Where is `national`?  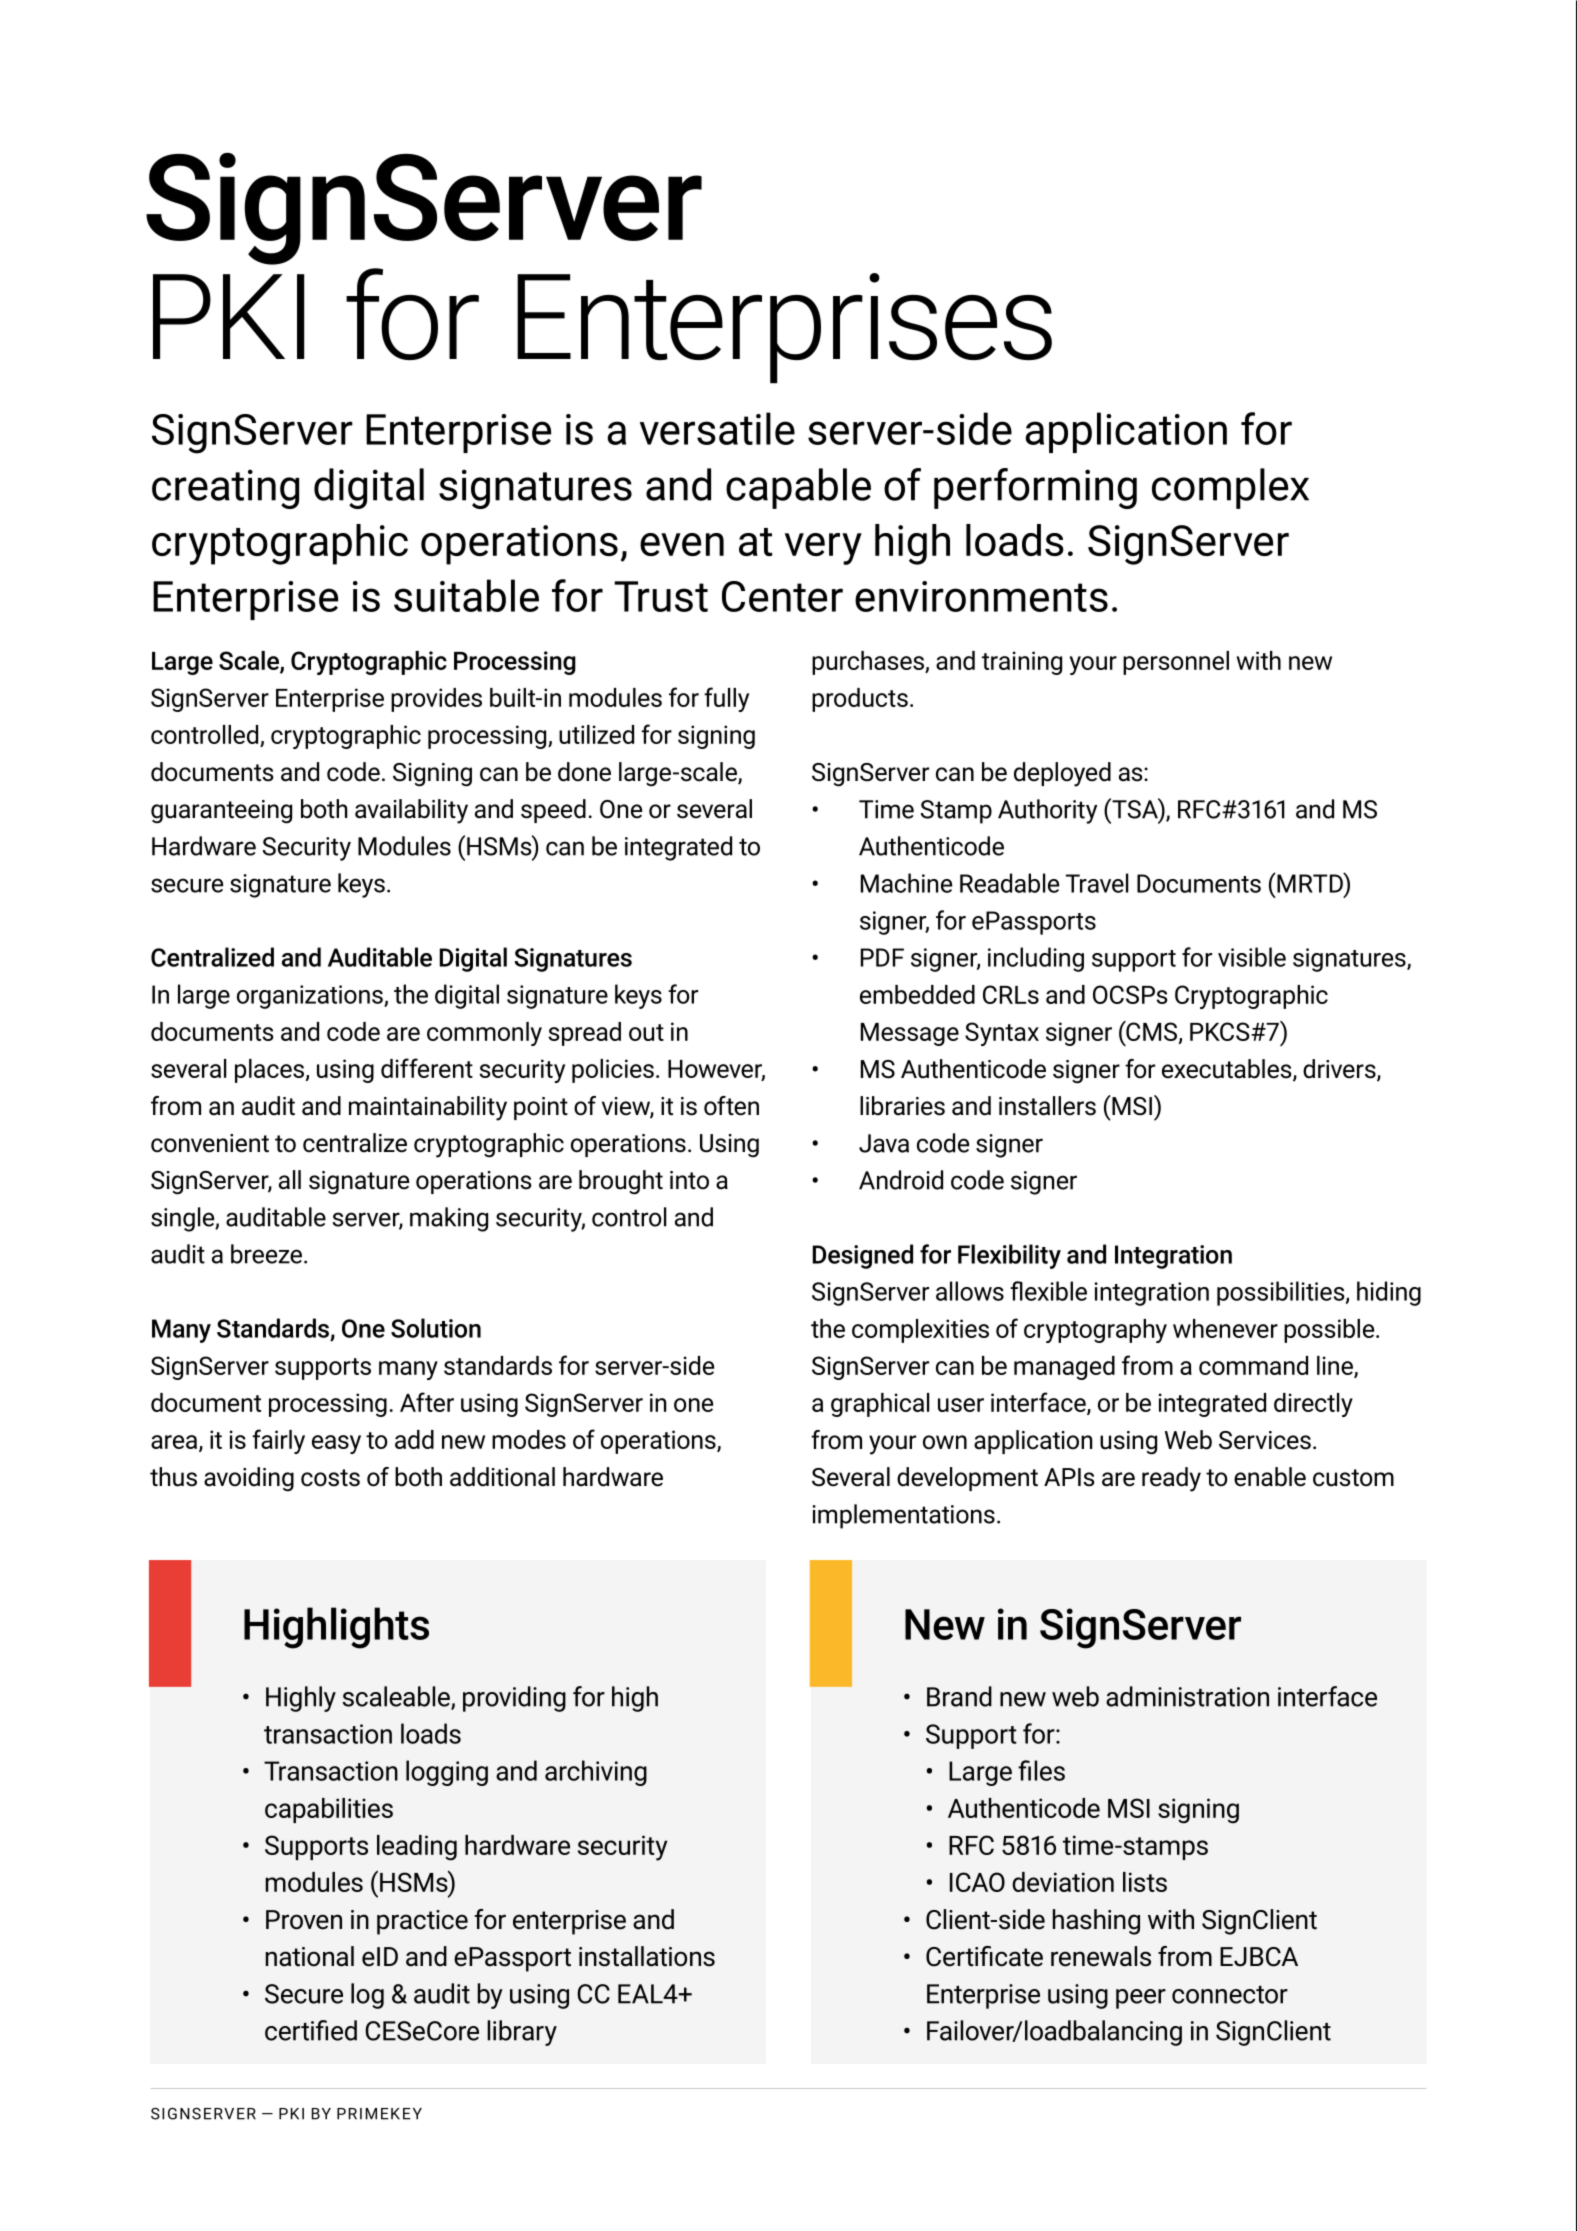 national is located at coordinates (310, 1956).
